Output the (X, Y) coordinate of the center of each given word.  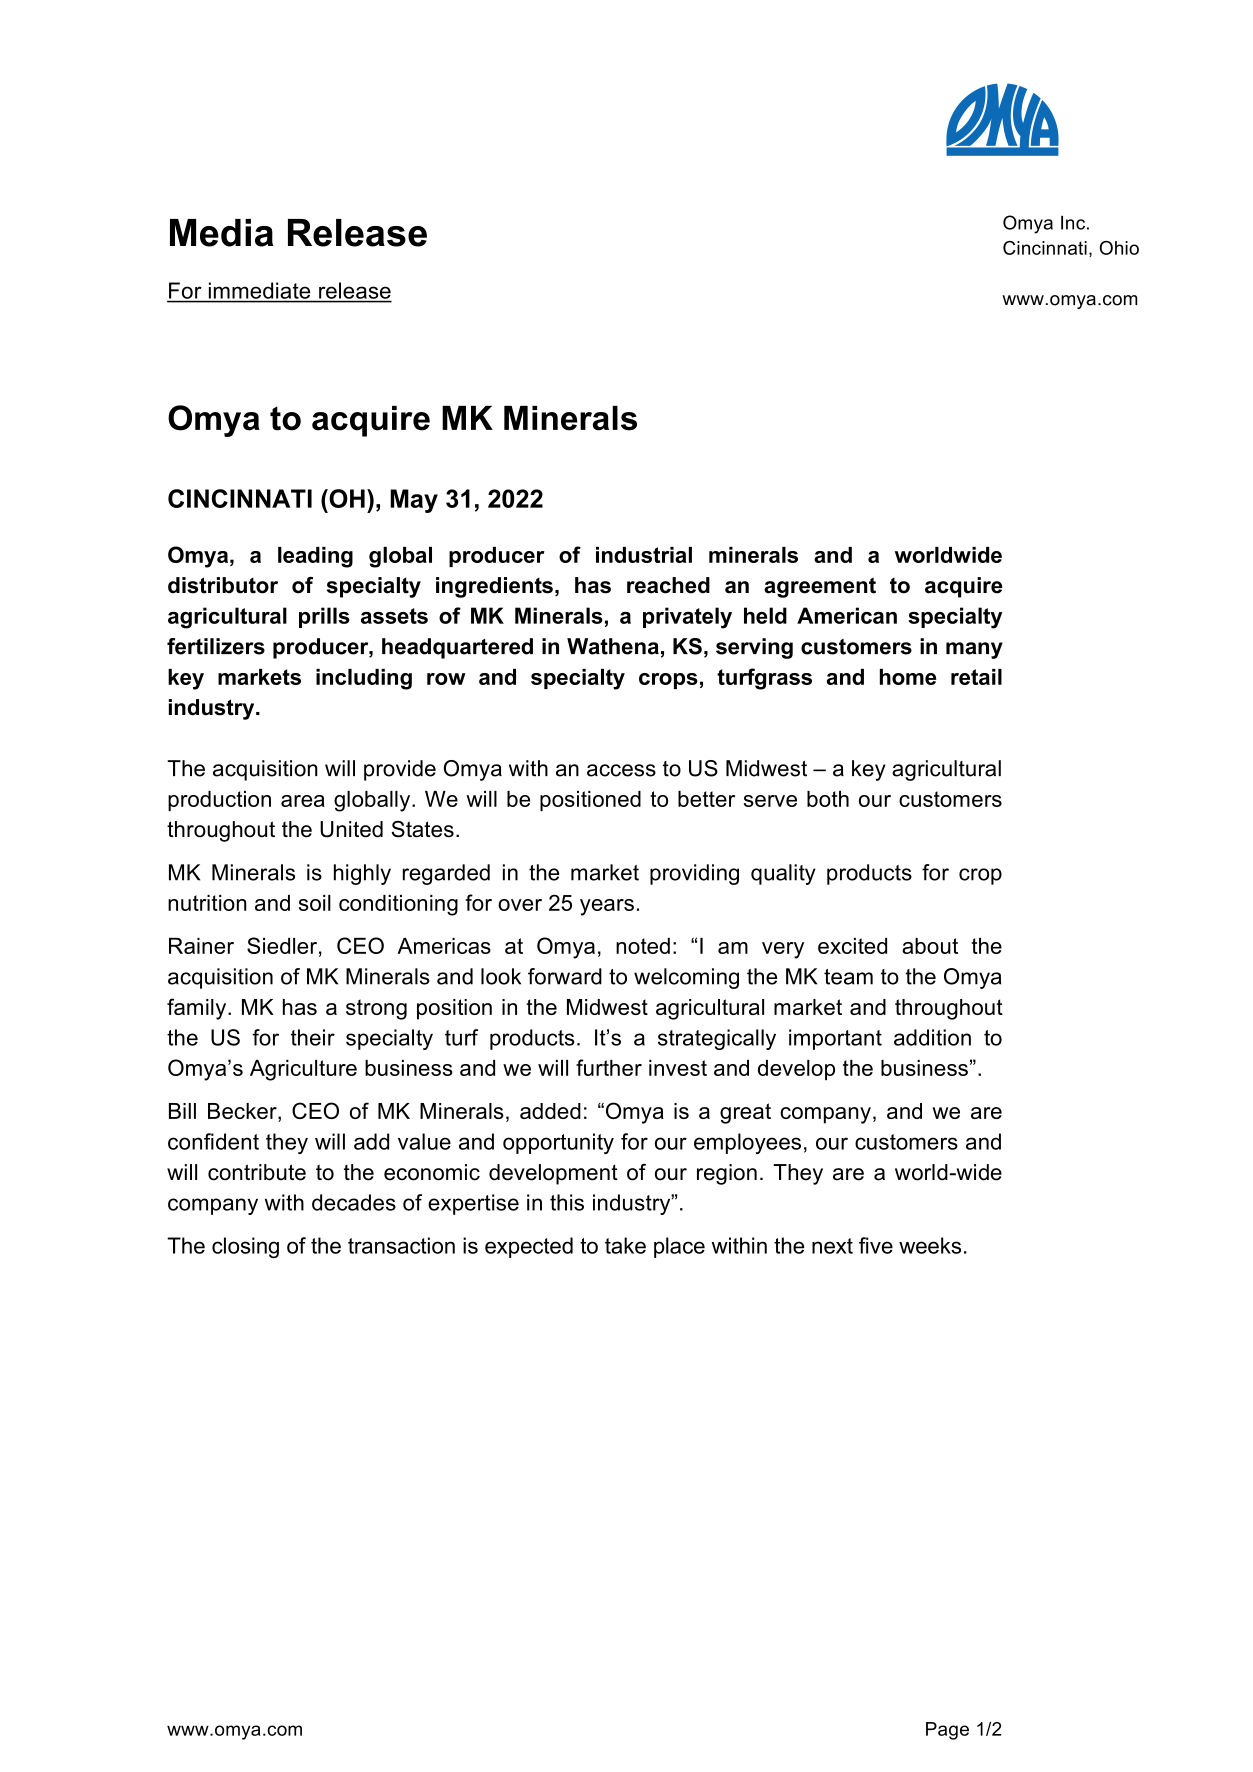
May (414, 501)
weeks (930, 1245)
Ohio (1119, 248)
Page (947, 1731)
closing (245, 1247)
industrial (644, 555)
